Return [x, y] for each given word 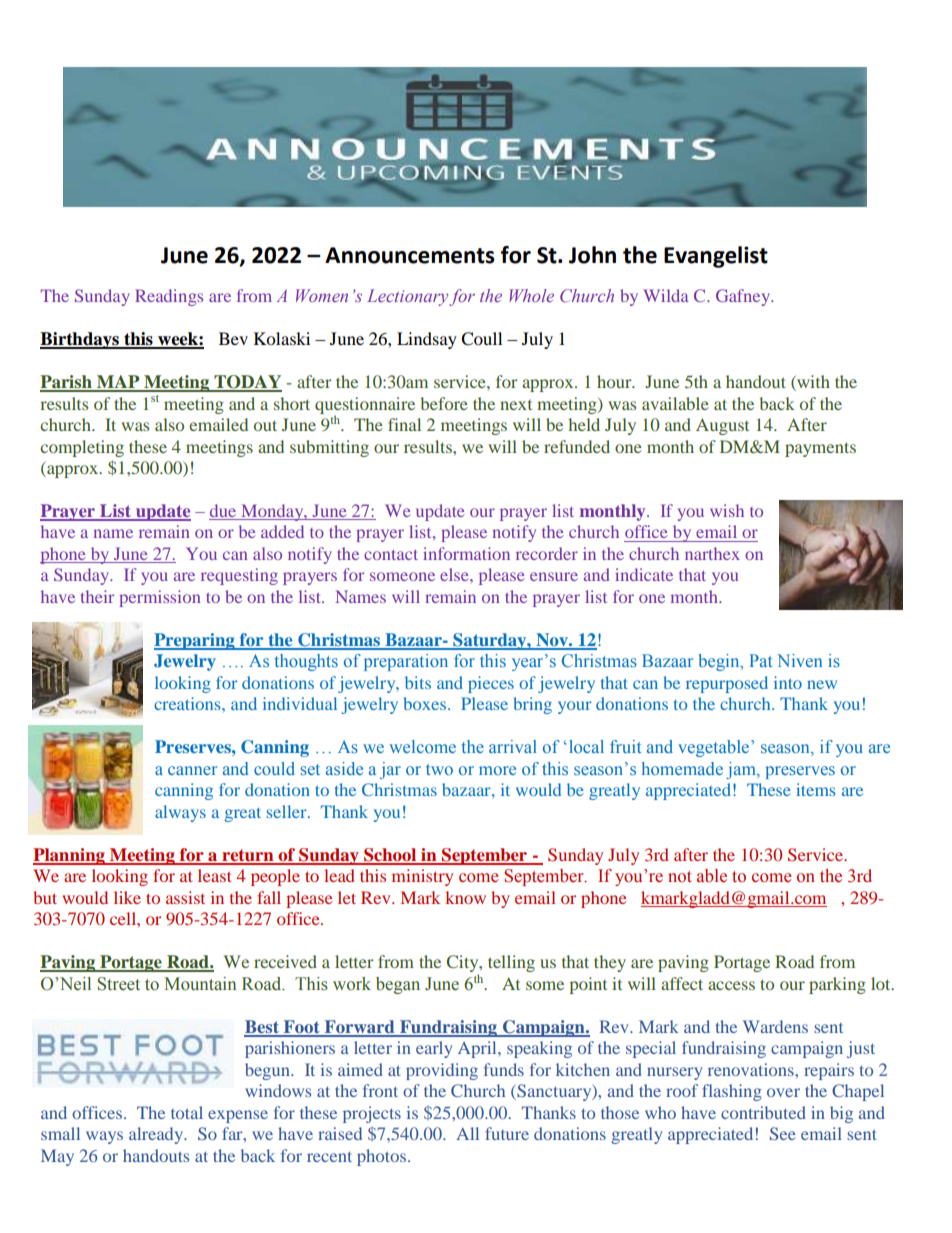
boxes [426, 703]
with [812, 383]
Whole [531, 295]
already [157, 1135]
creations [188, 703]
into [788, 682]
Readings [169, 297]
